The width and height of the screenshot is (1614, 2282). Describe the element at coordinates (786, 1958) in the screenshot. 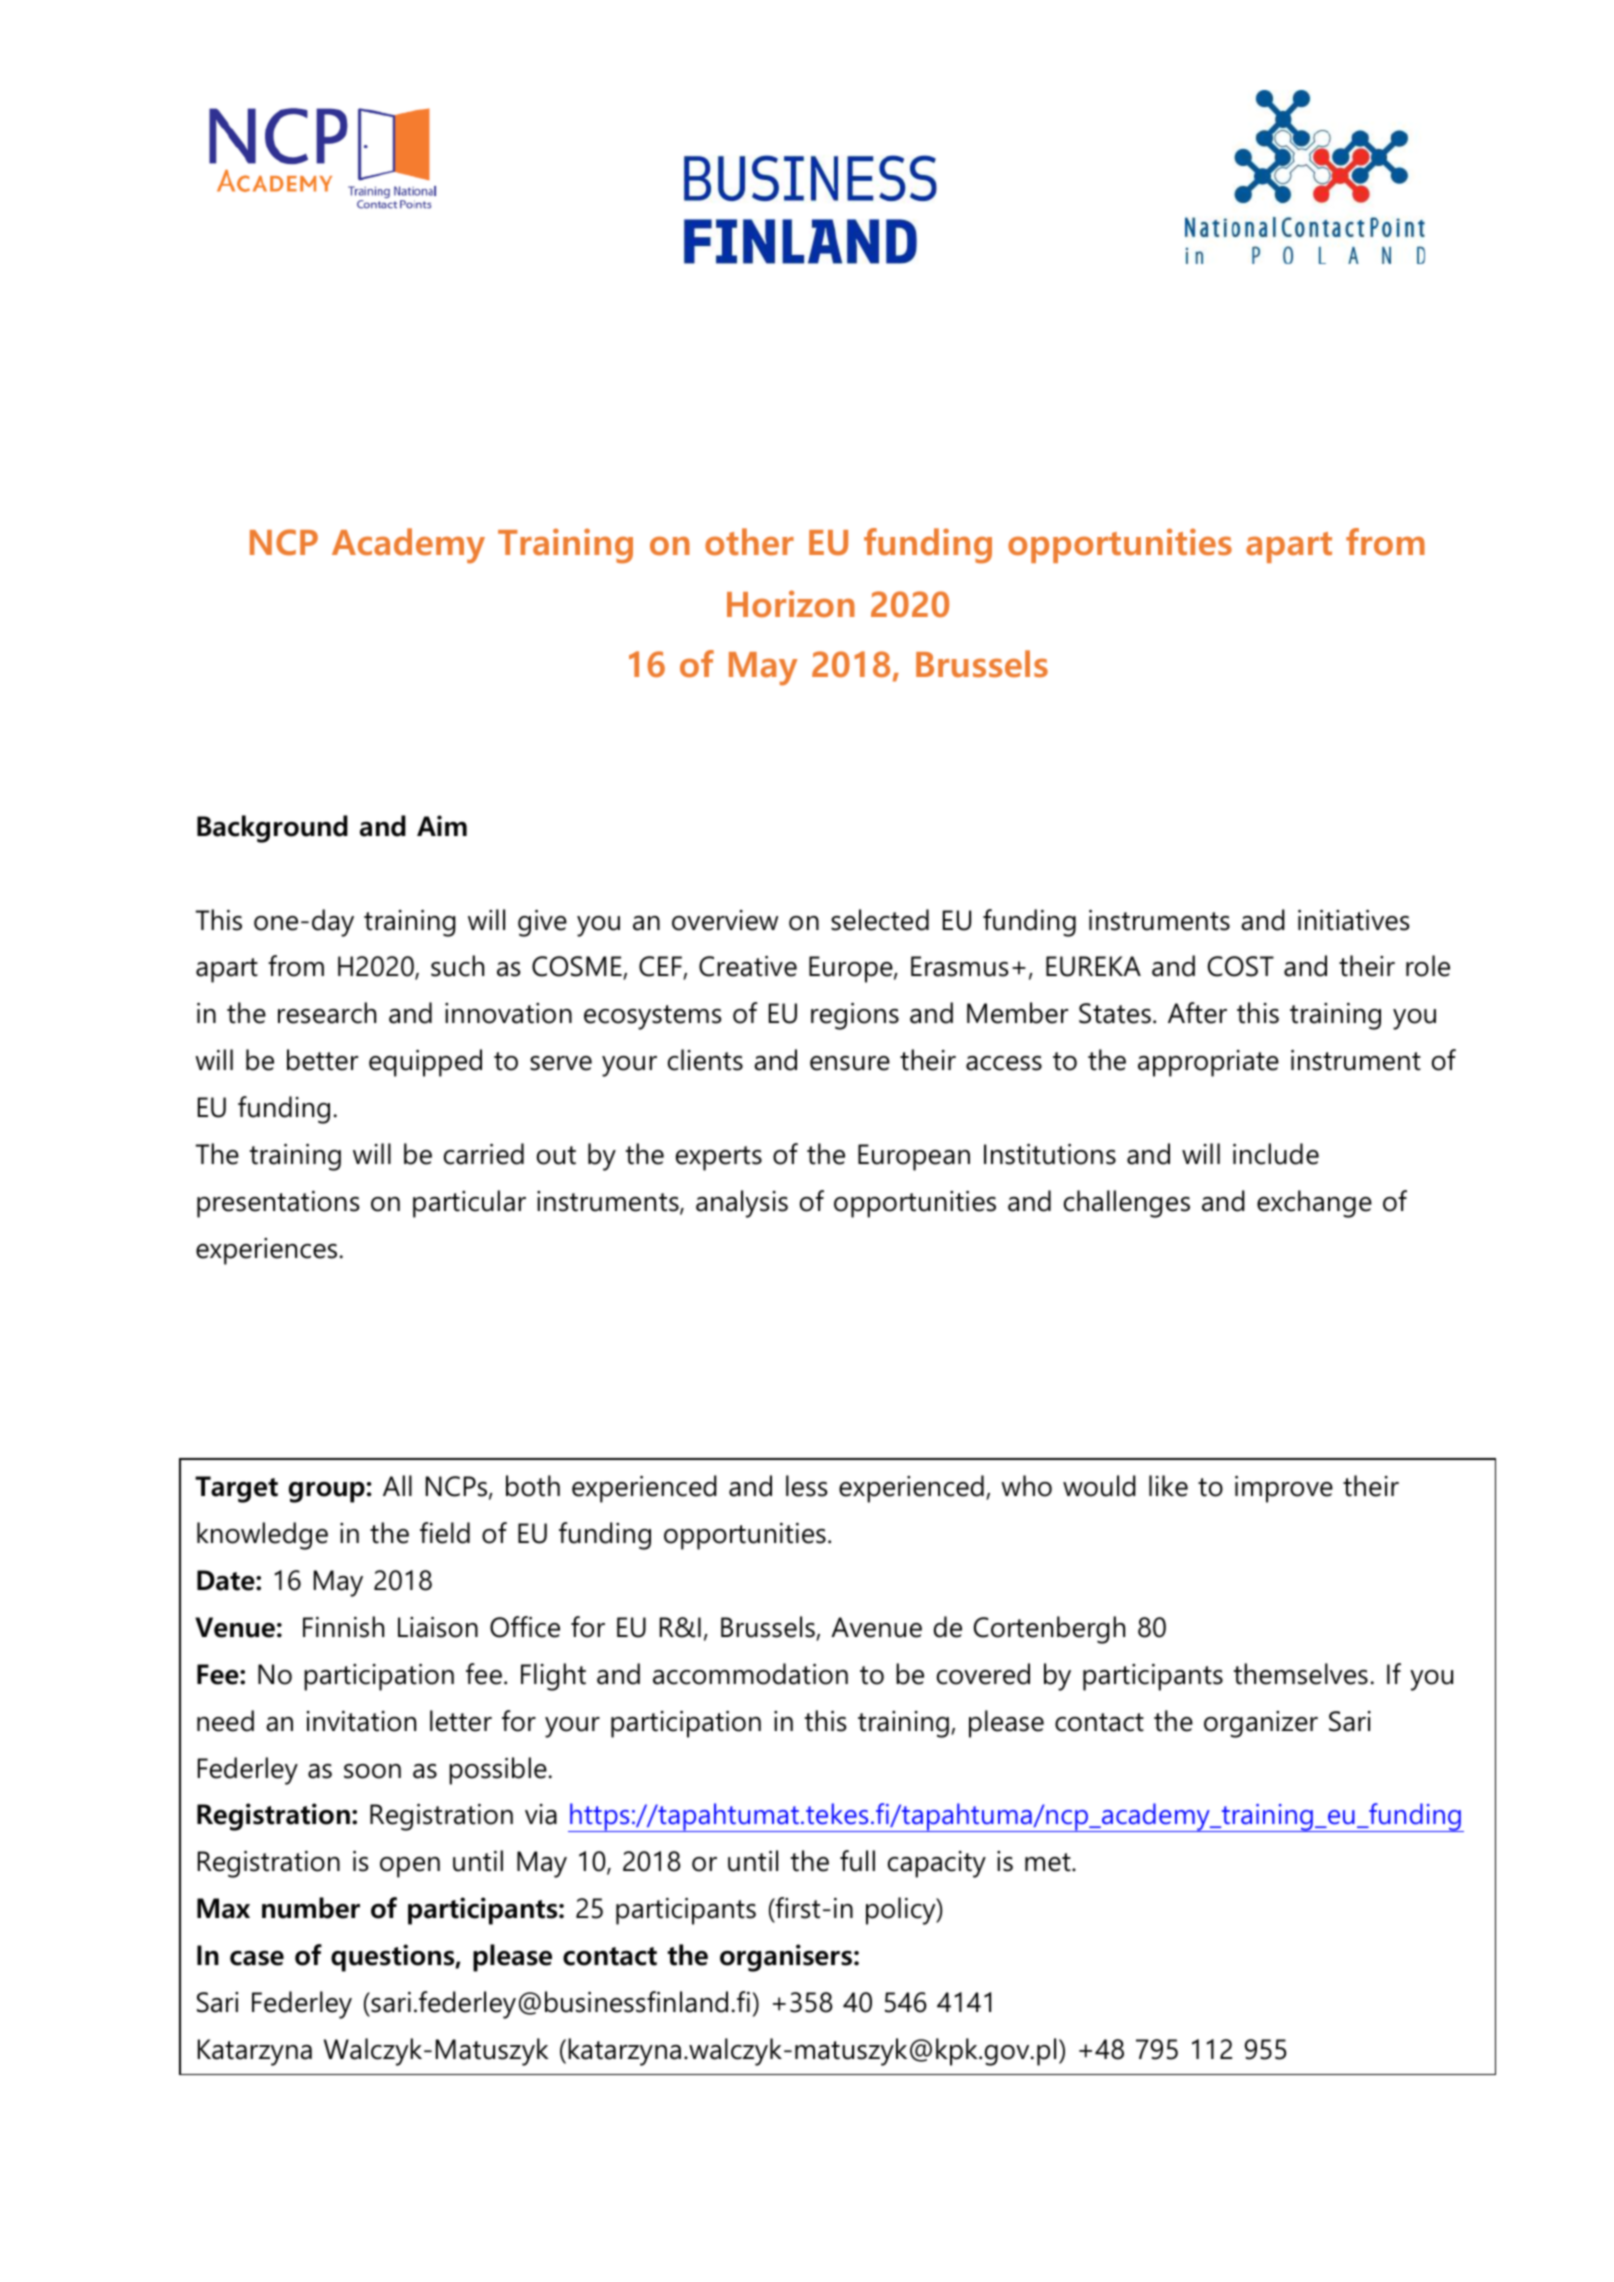

I see `organisers` at that location.
